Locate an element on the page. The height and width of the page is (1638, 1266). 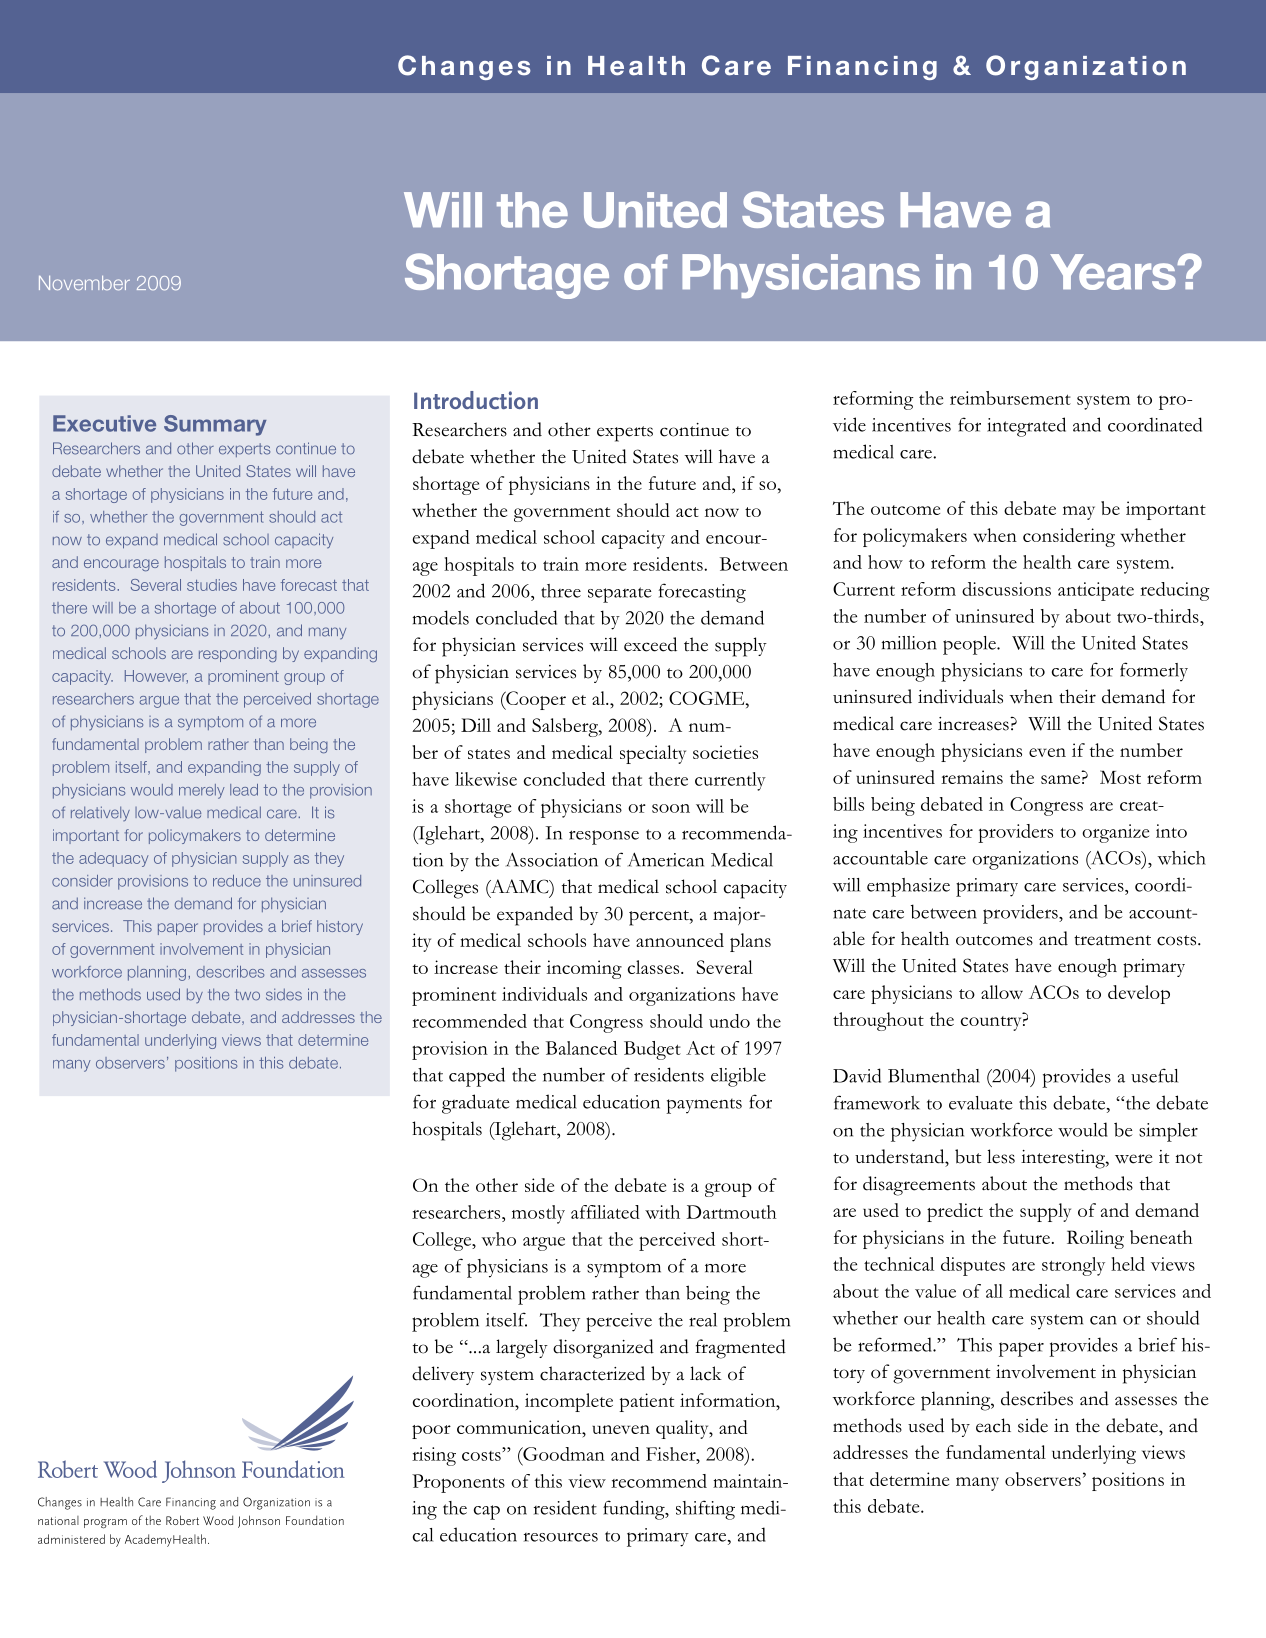
Wood is located at coordinates (218, 1520).
